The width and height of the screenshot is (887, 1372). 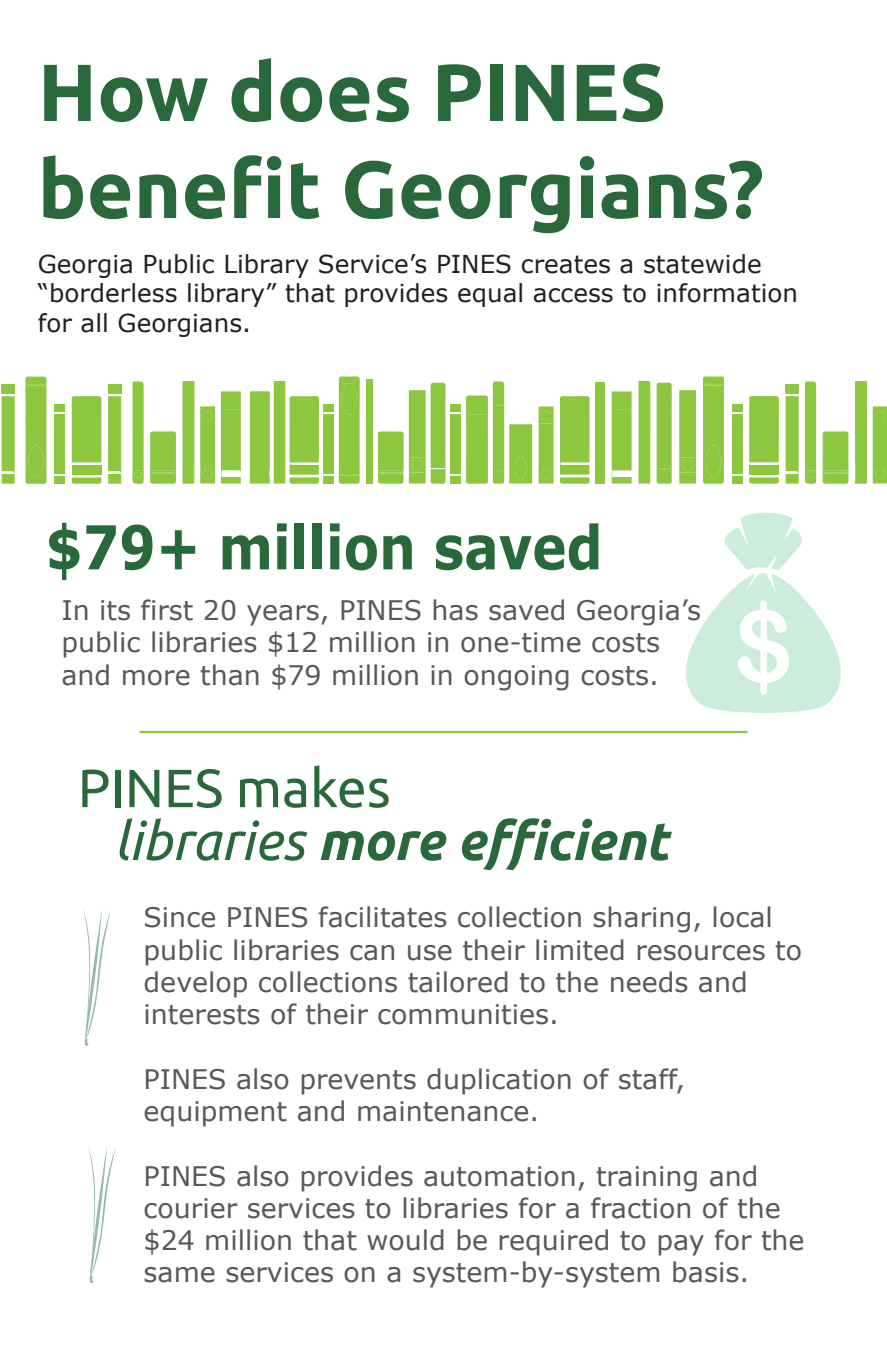 What do you see at coordinates (405, 1240) in the screenshot?
I see `would` at bounding box center [405, 1240].
